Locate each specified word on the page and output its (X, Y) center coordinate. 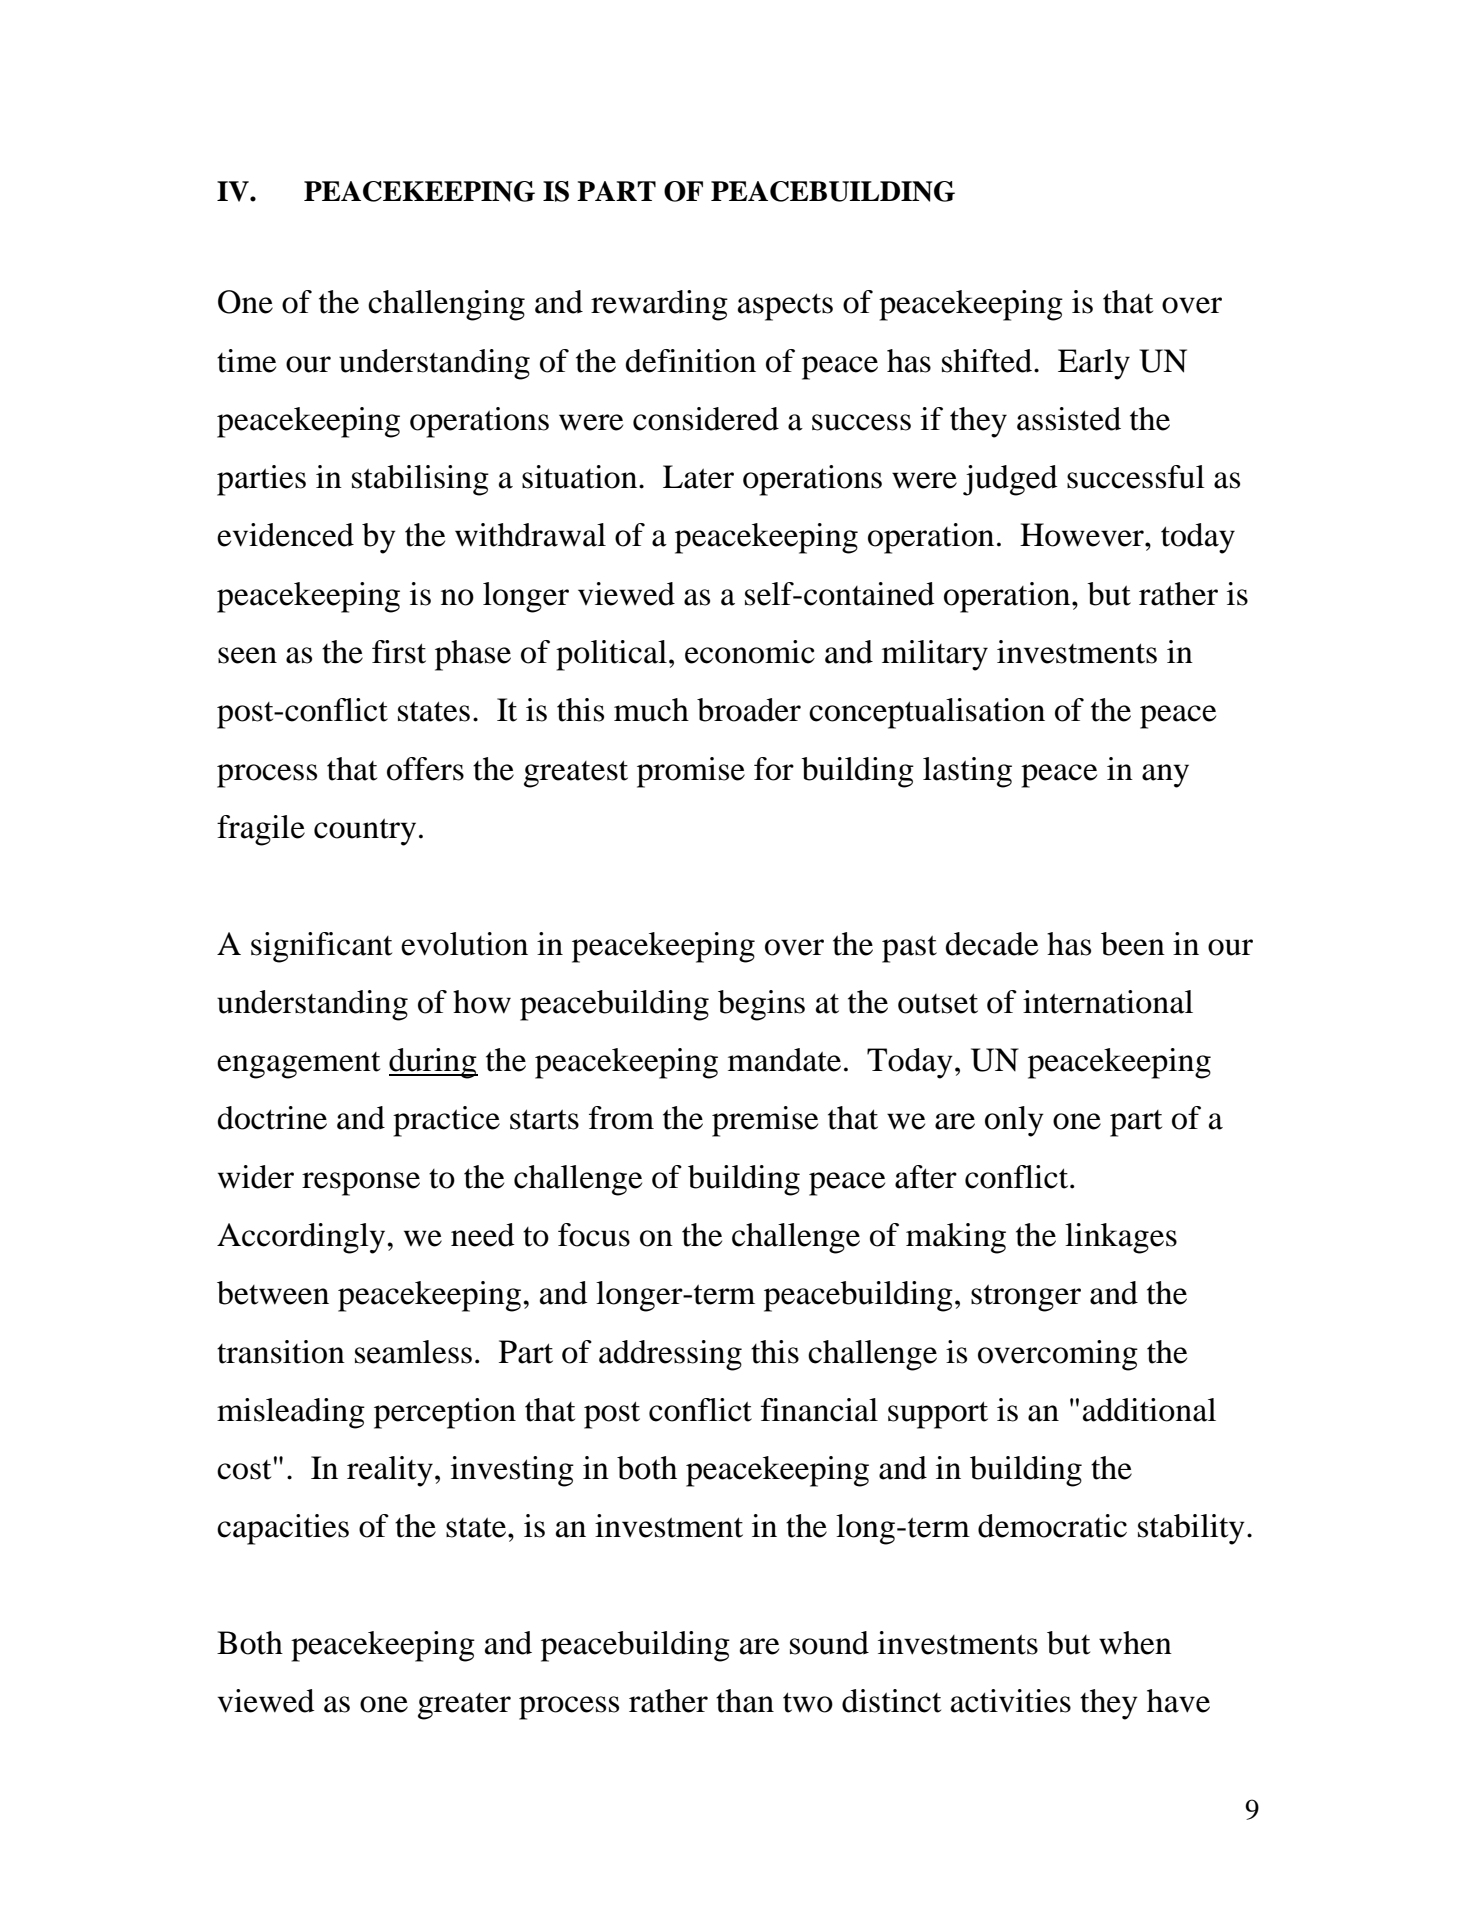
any (1165, 776)
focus (594, 1235)
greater (464, 1706)
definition (691, 361)
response (361, 1184)
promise (691, 772)
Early (1094, 364)
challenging (446, 305)
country (365, 832)
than (745, 1701)
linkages (1121, 1238)
